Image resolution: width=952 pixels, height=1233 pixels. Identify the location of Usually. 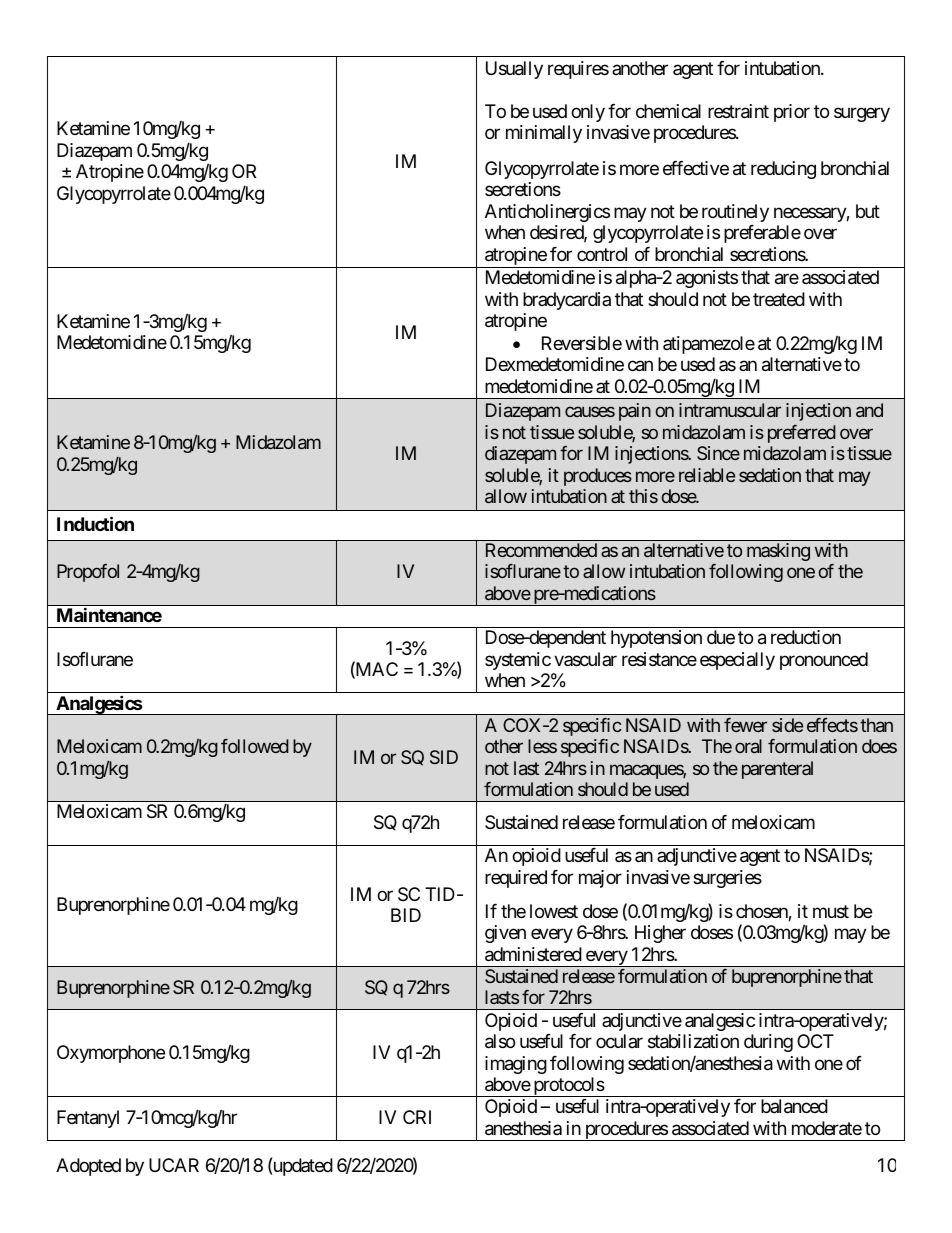
(514, 70).
